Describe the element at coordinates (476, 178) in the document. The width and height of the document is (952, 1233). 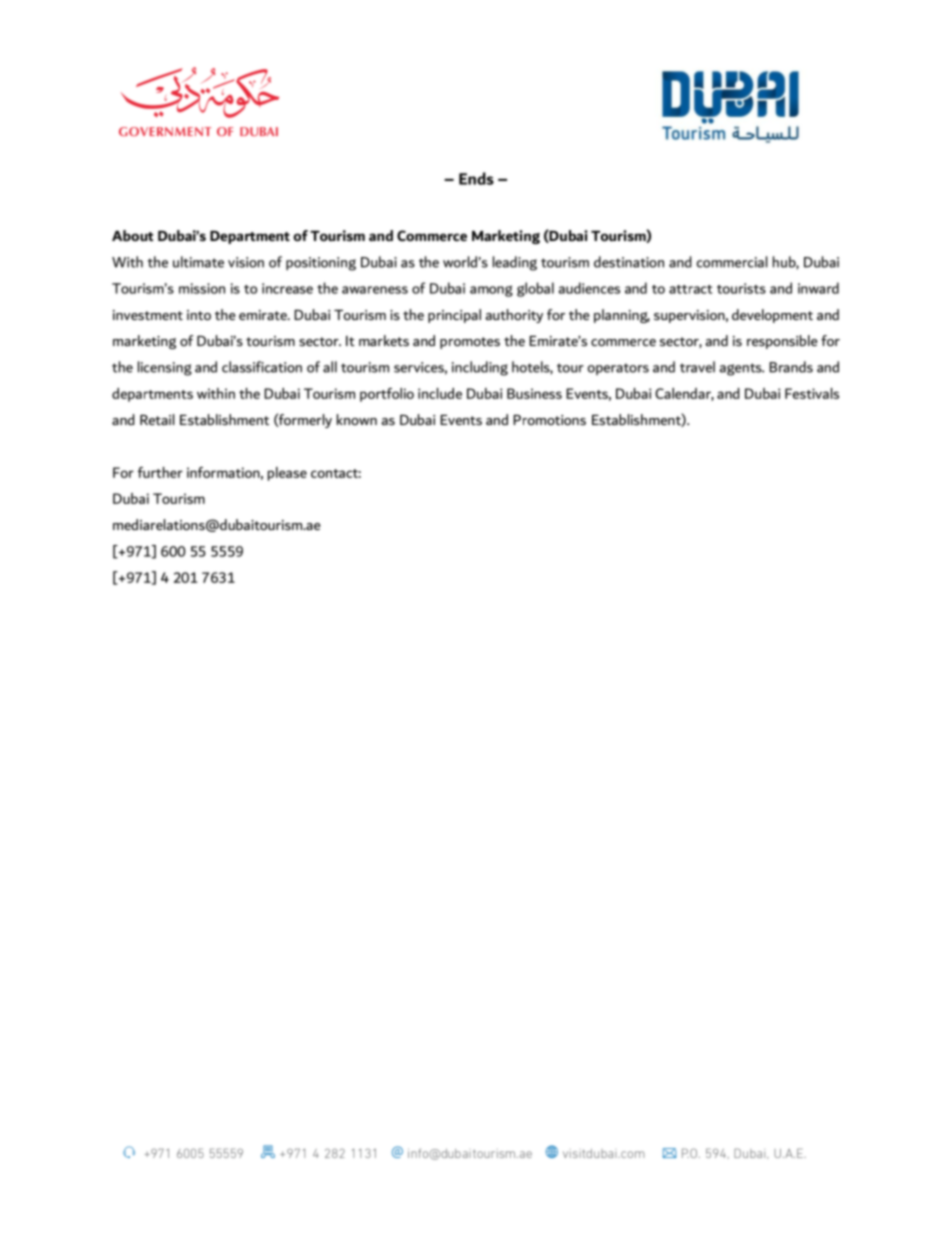
I see `Ends` at that location.
